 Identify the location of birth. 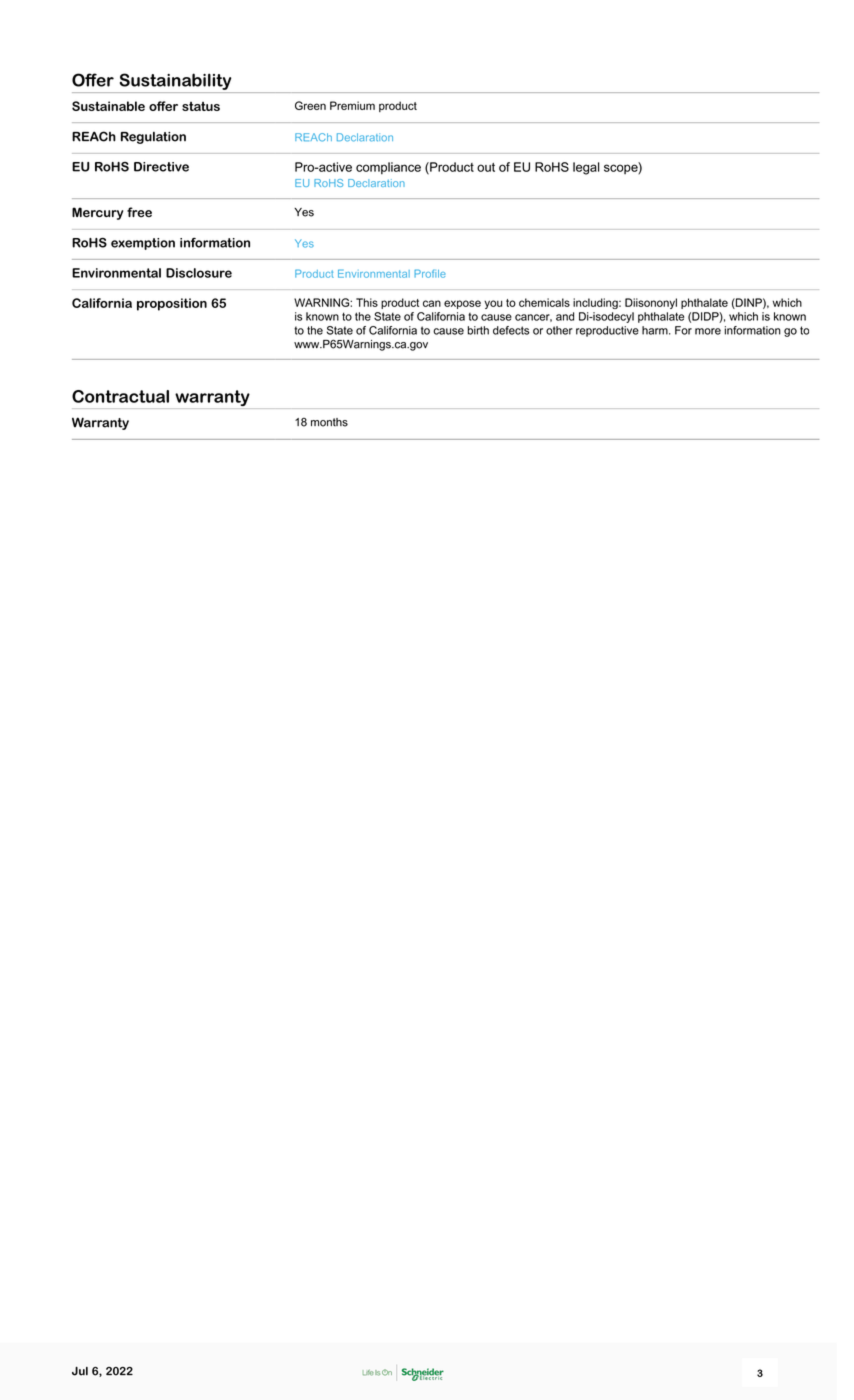
(478, 330).
